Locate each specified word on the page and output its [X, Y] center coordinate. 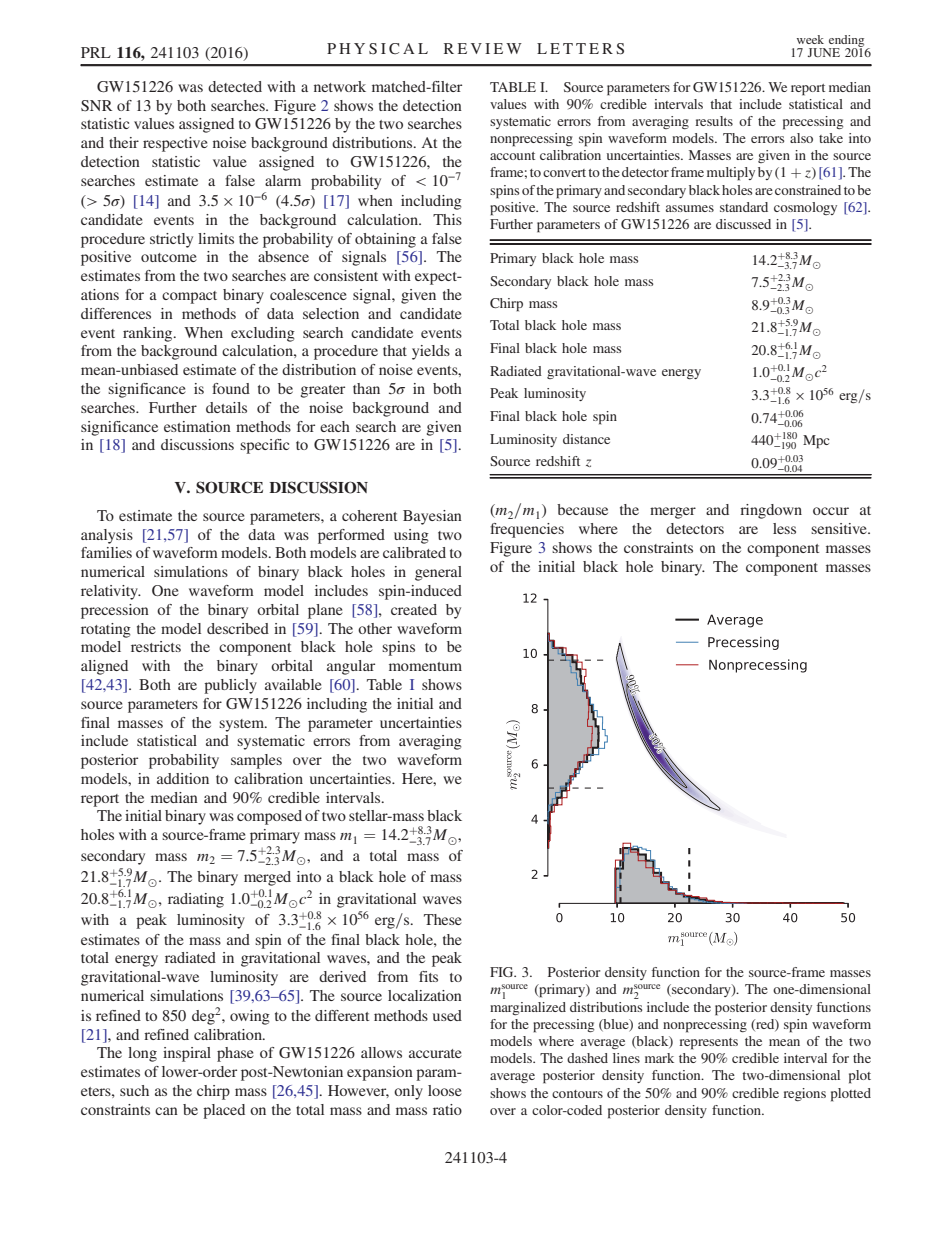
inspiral [187, 1054]
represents [708, 1044]
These [443, 919]
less [784, 528]
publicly [230, 686]
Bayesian [432, 517]
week [810, 39]
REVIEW [483, 48]
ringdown [771, 511]
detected [235, 86]
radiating [196, 900]
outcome [169, 257]
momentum [425, 666]
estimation [197, 426]
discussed [743, 224]
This [447, 219]
